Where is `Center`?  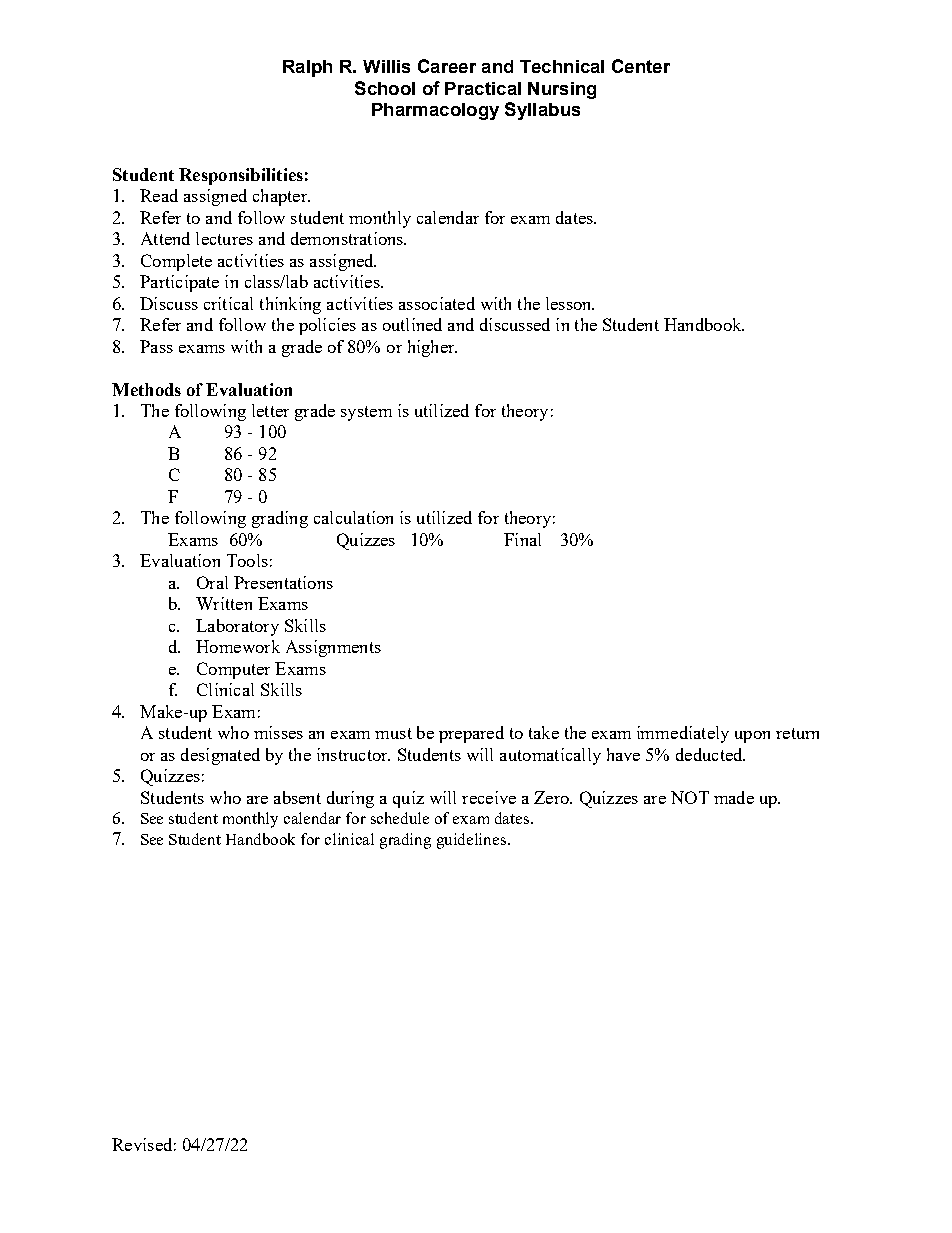 Center is located at coordinates (641, 66).
